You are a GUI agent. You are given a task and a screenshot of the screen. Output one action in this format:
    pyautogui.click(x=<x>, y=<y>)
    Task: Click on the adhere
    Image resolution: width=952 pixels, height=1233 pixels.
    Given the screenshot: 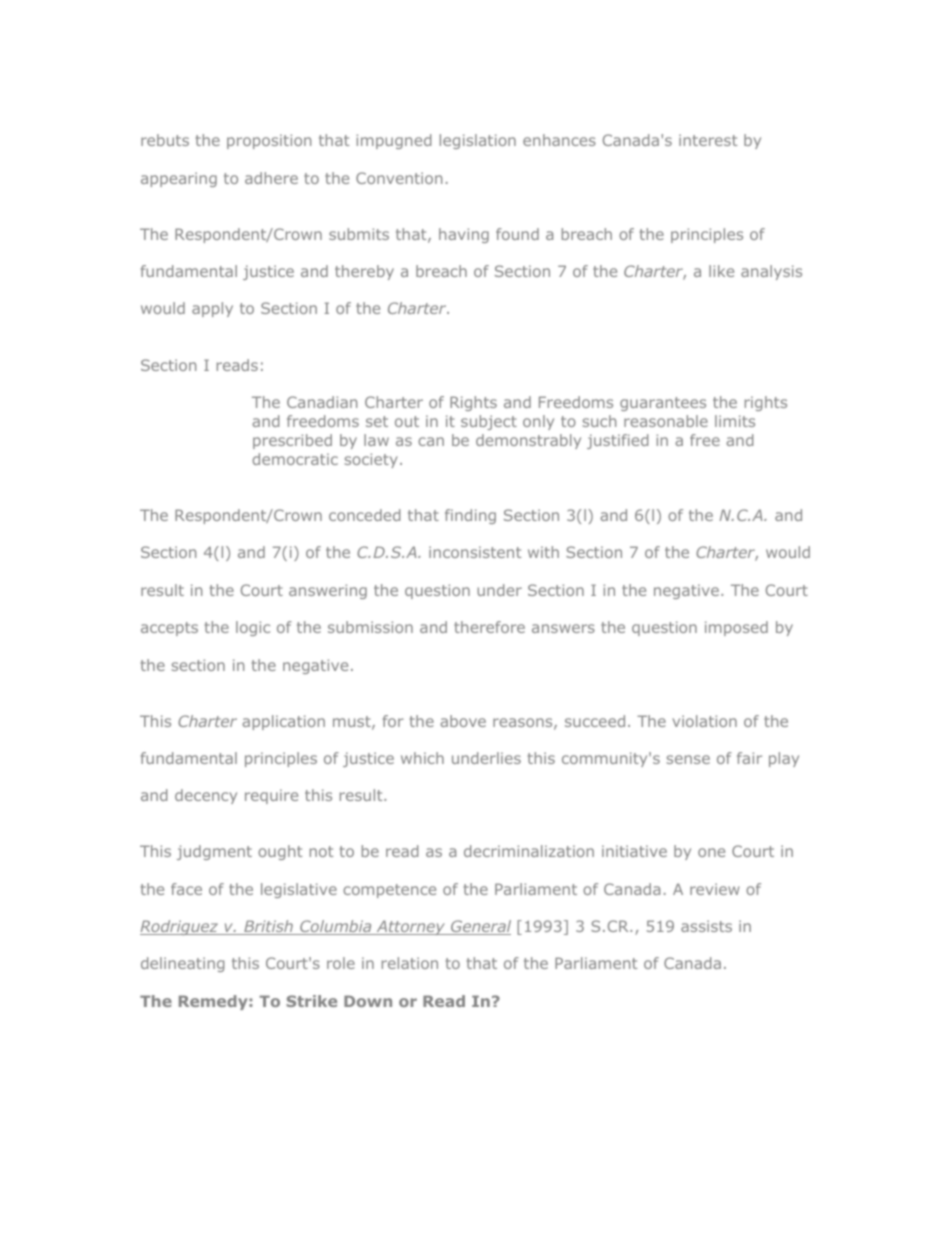 What is the action you would take?
    pyautogui.click(x=271, y=178)
